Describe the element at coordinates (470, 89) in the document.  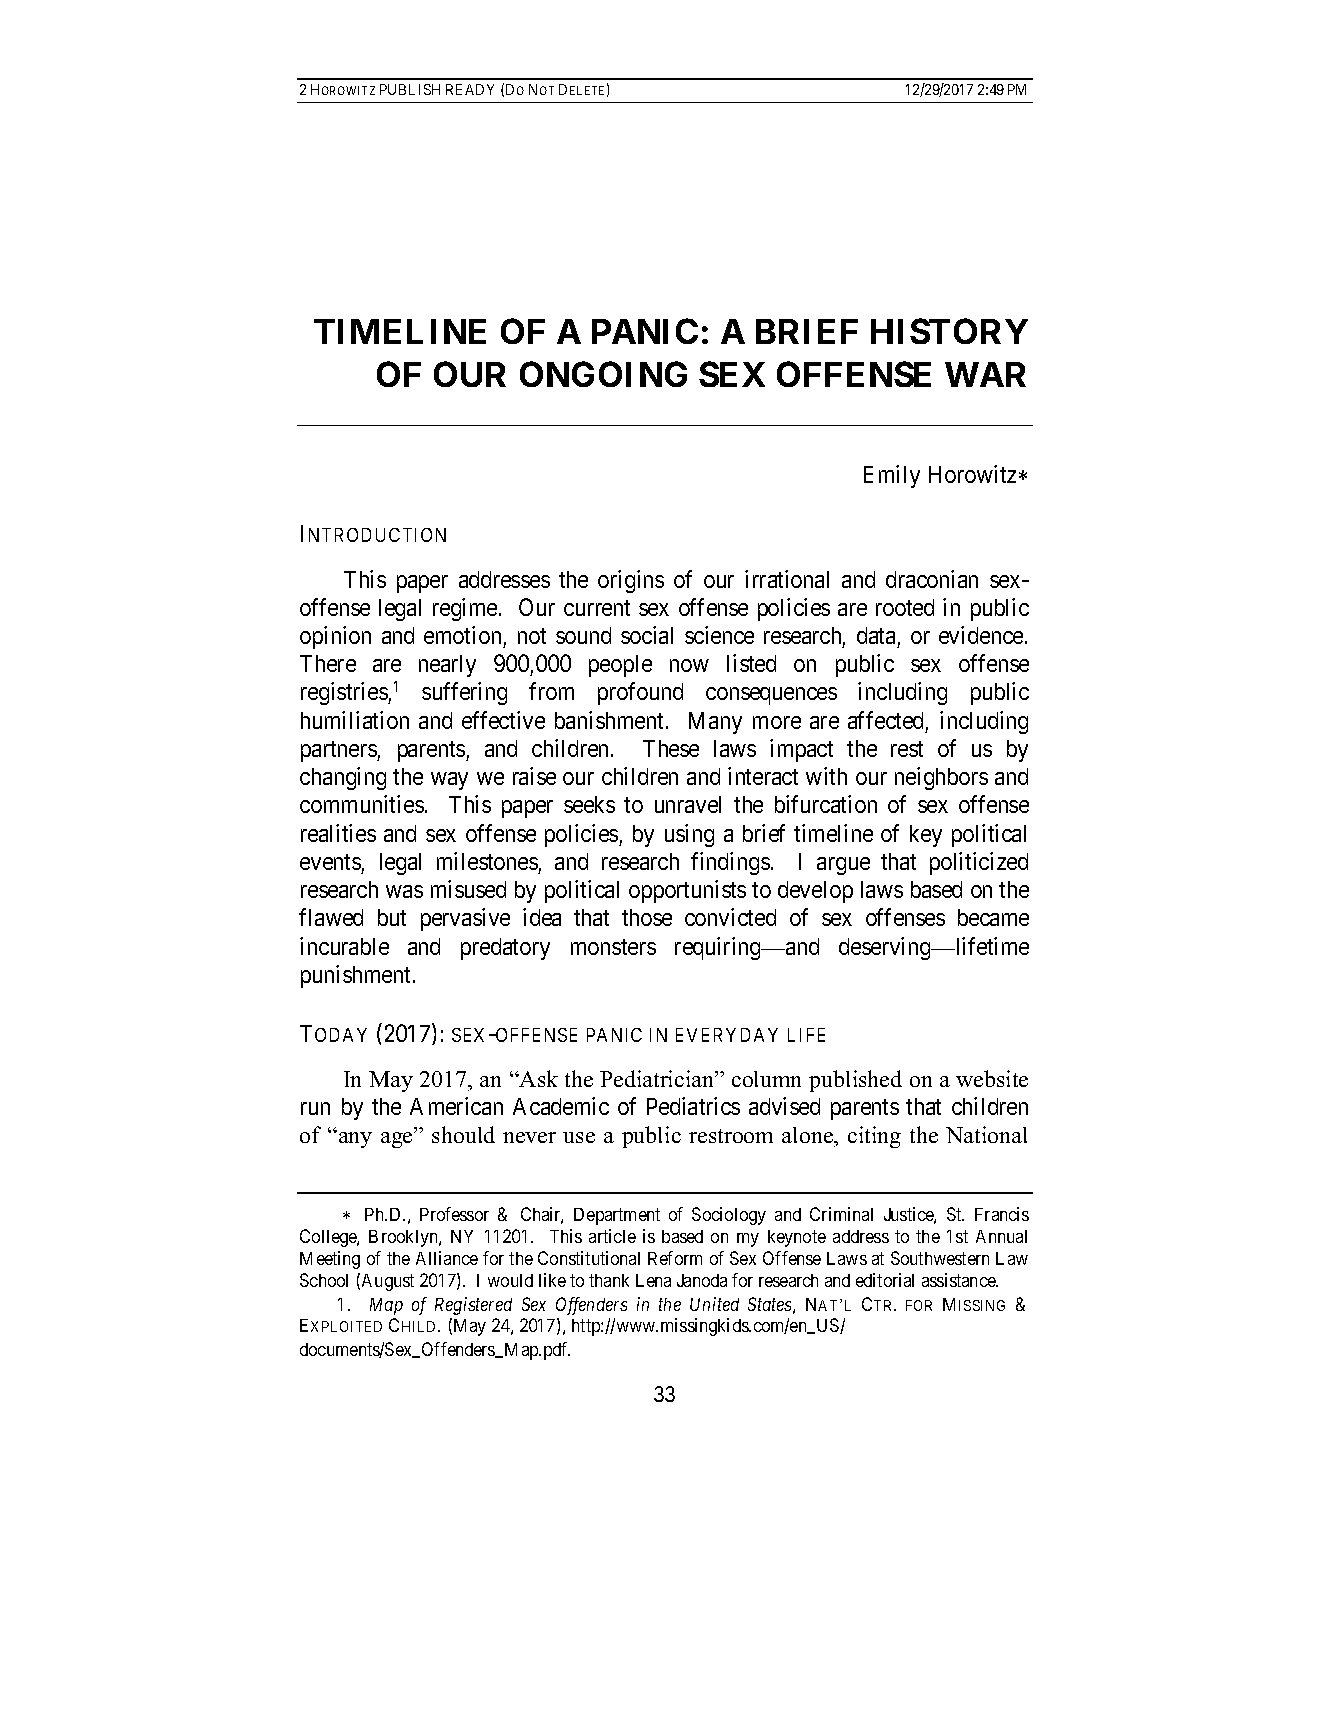
I see `READY` at that location.
